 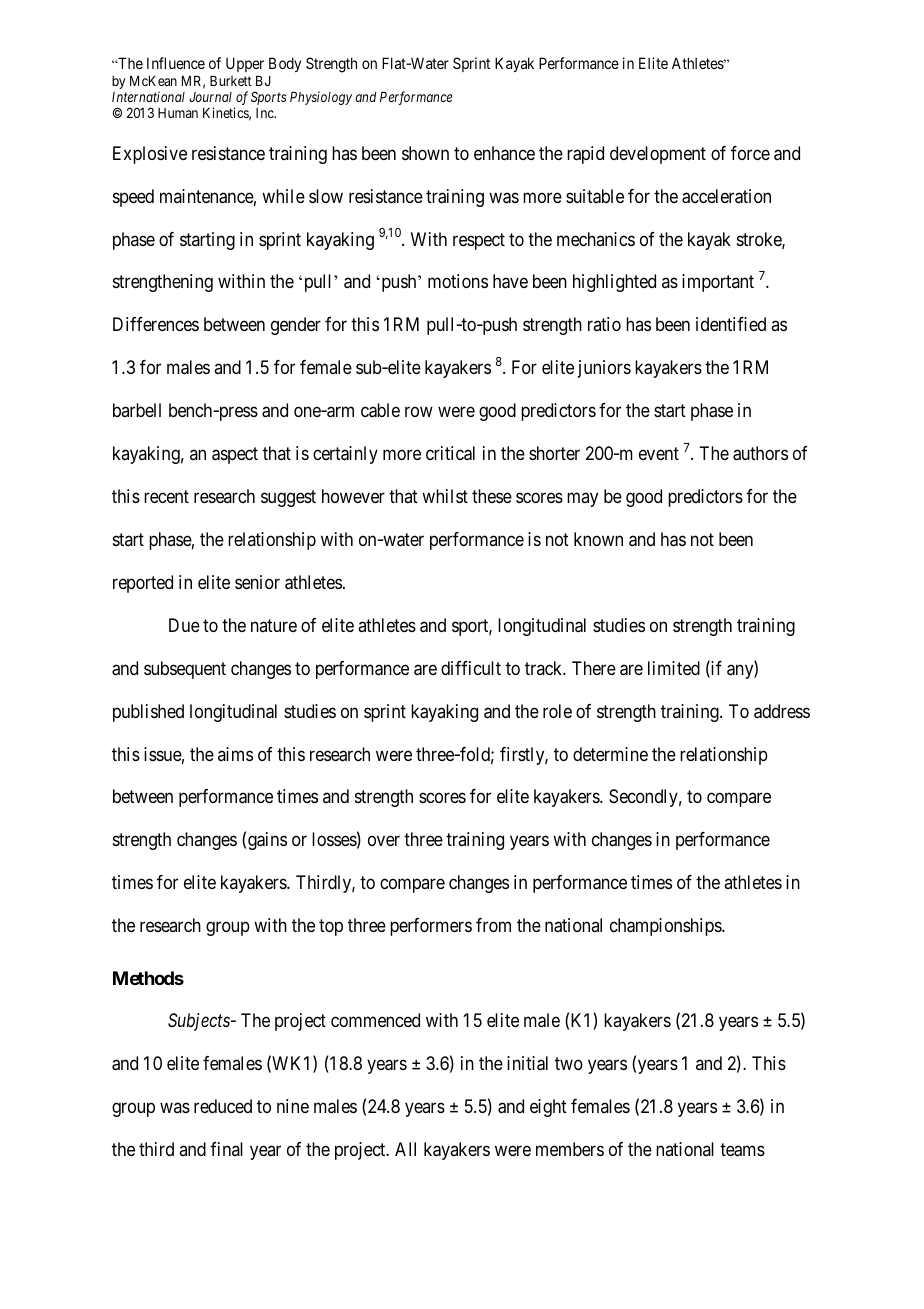 I want to click on Differences, so click(x=156, y=324).
